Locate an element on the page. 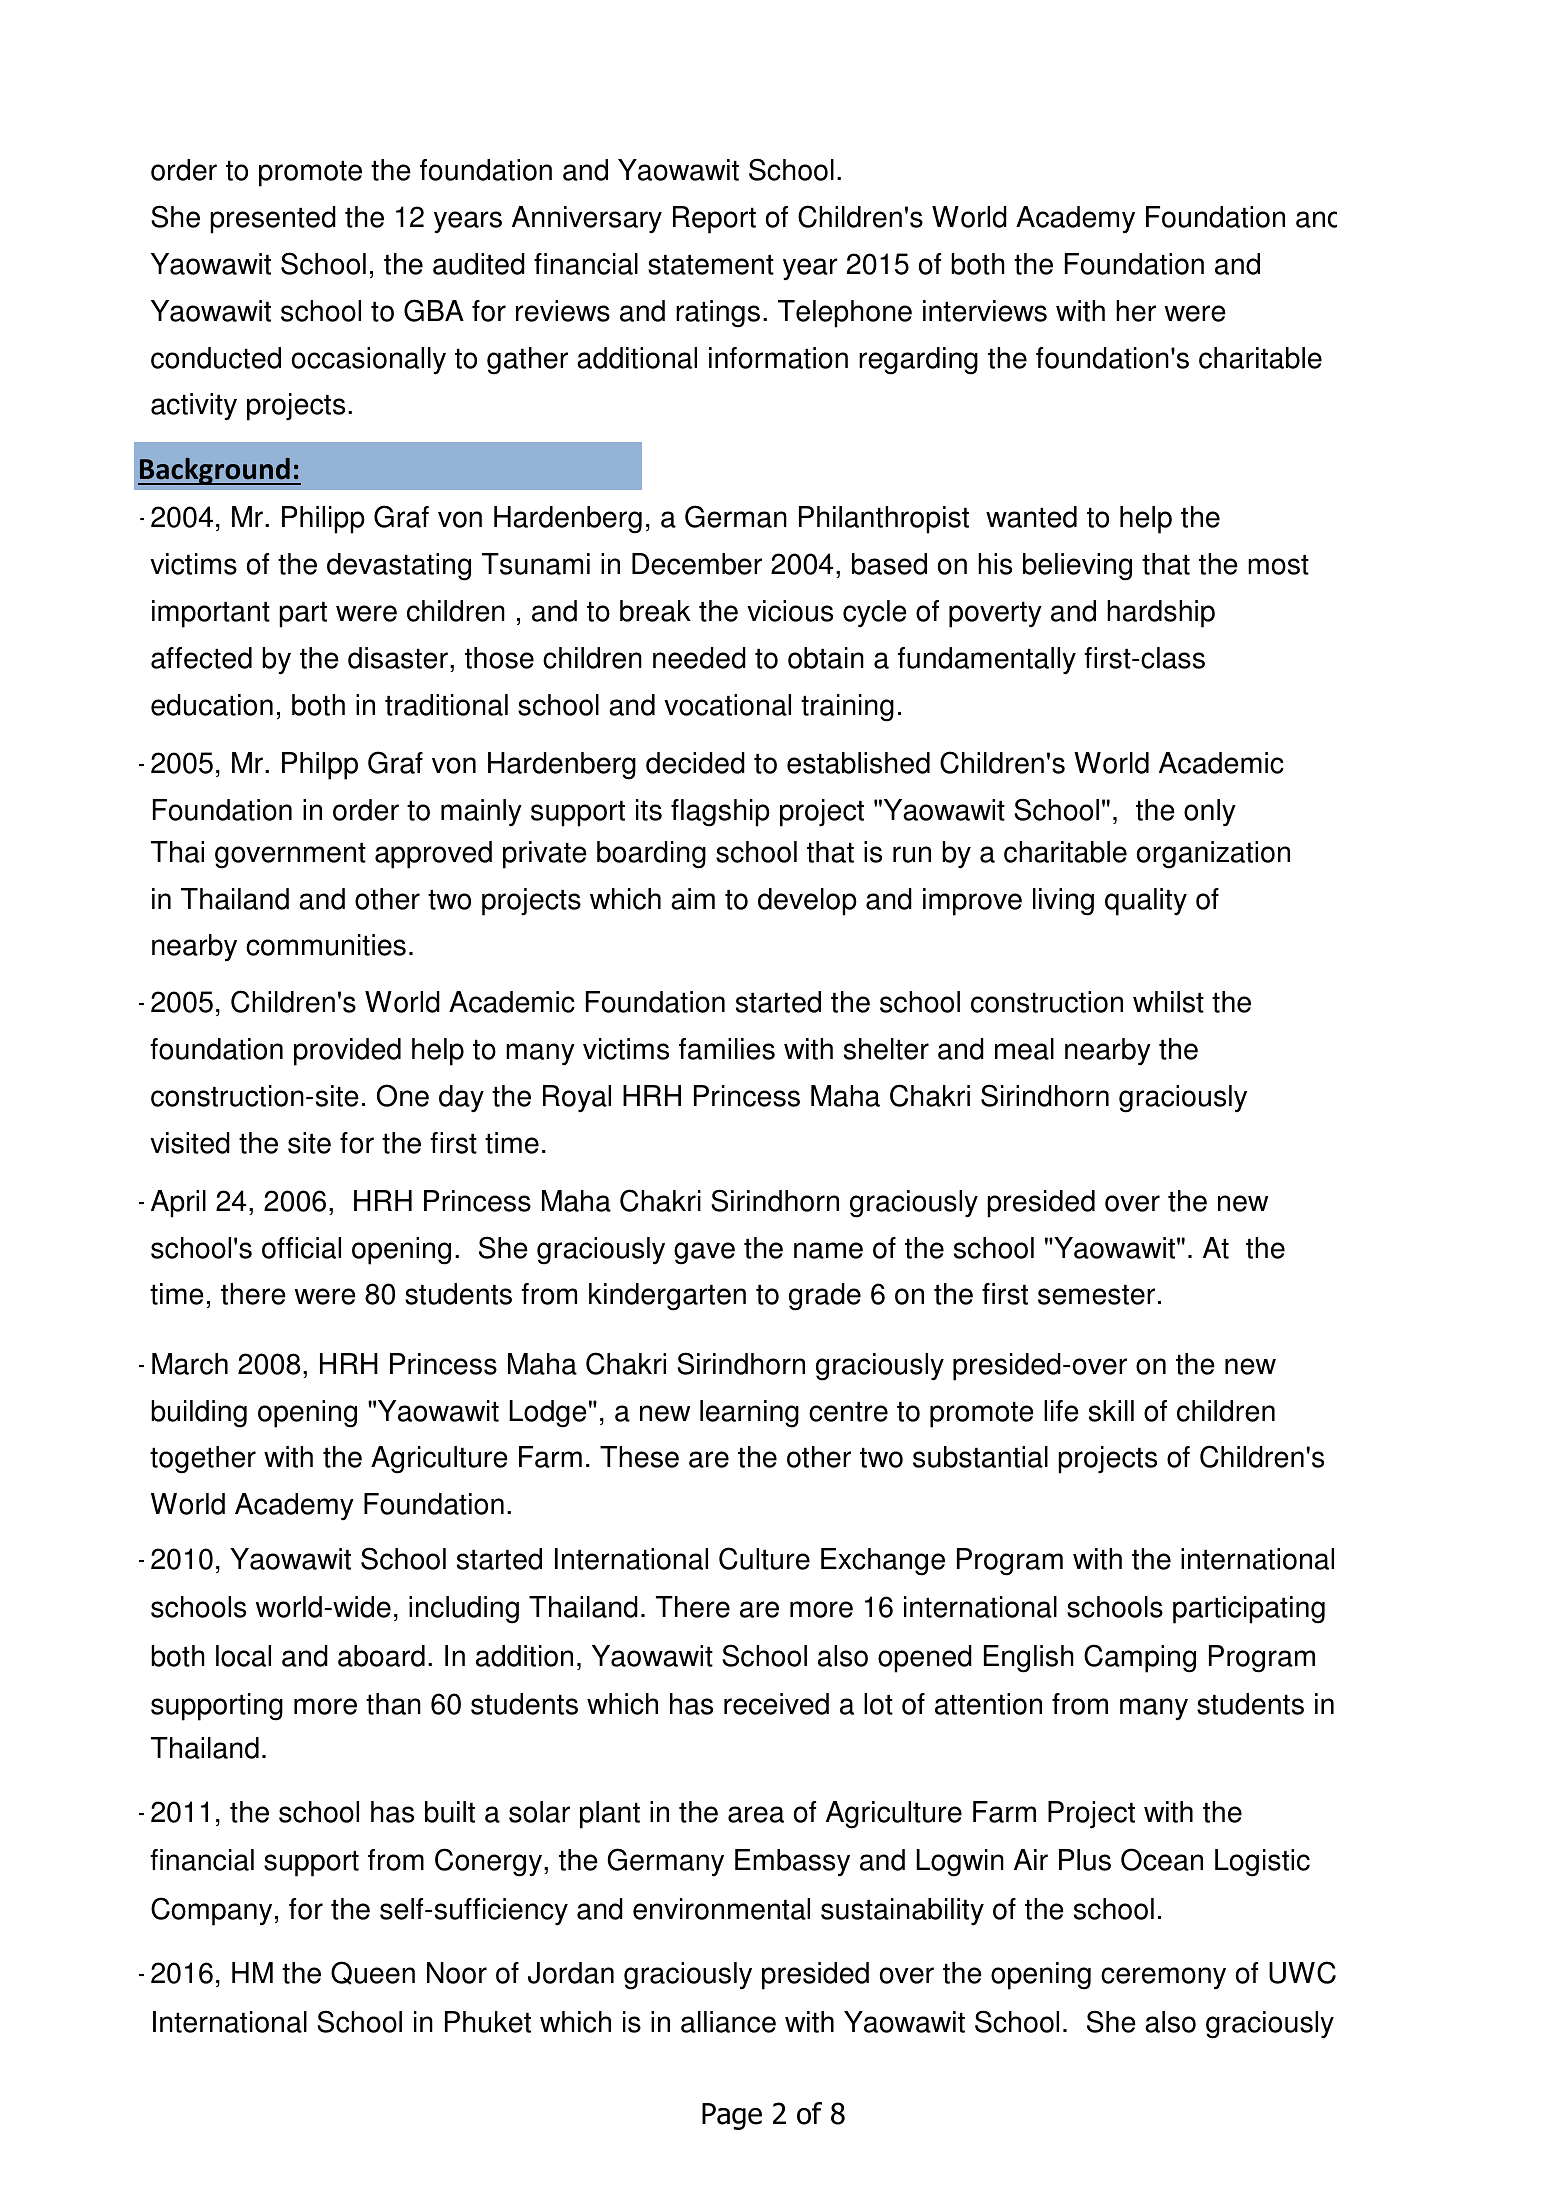  only is located at coordinates (1210, 812).
